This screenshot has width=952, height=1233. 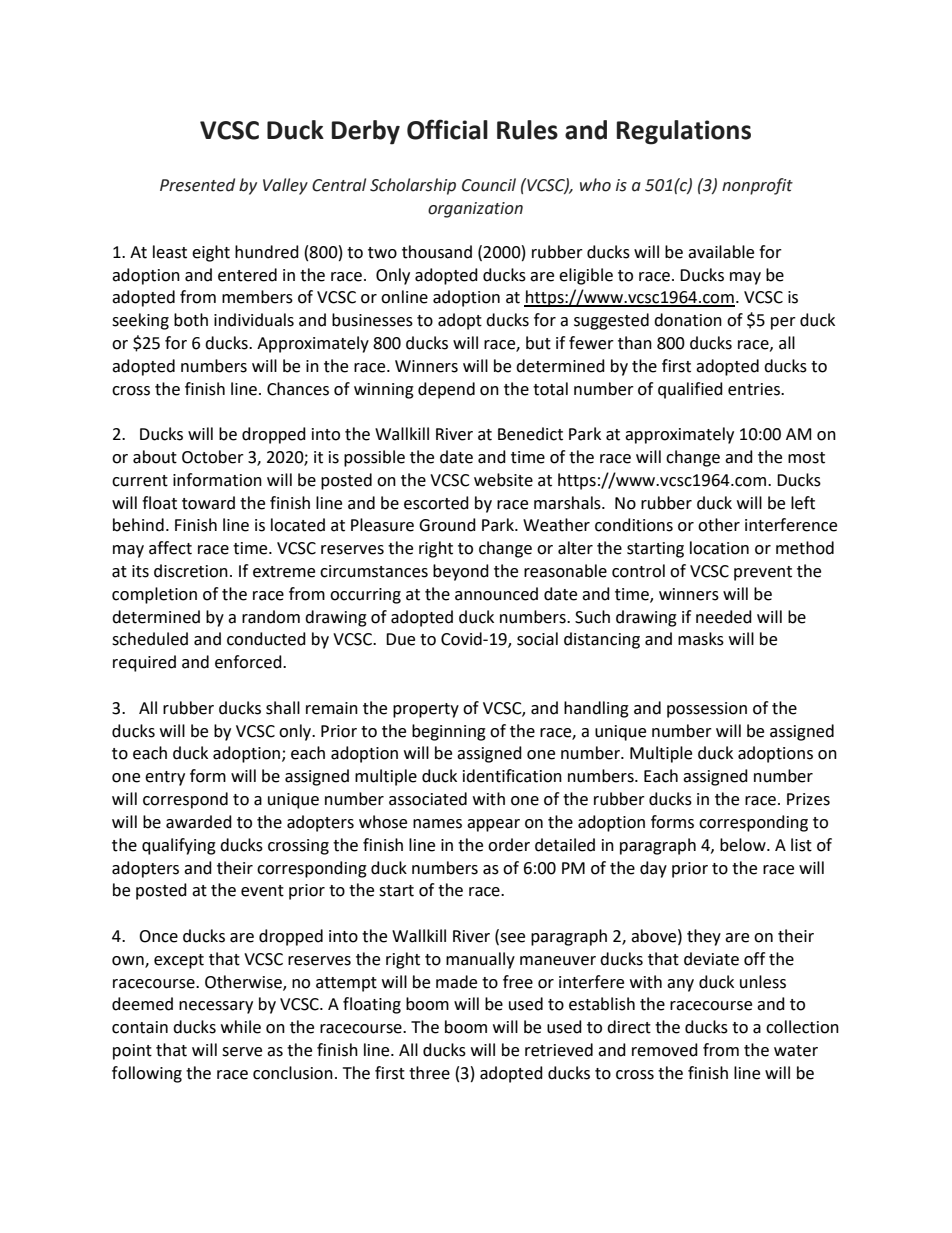 I want to click on appear, so click(x=493, y=825).
